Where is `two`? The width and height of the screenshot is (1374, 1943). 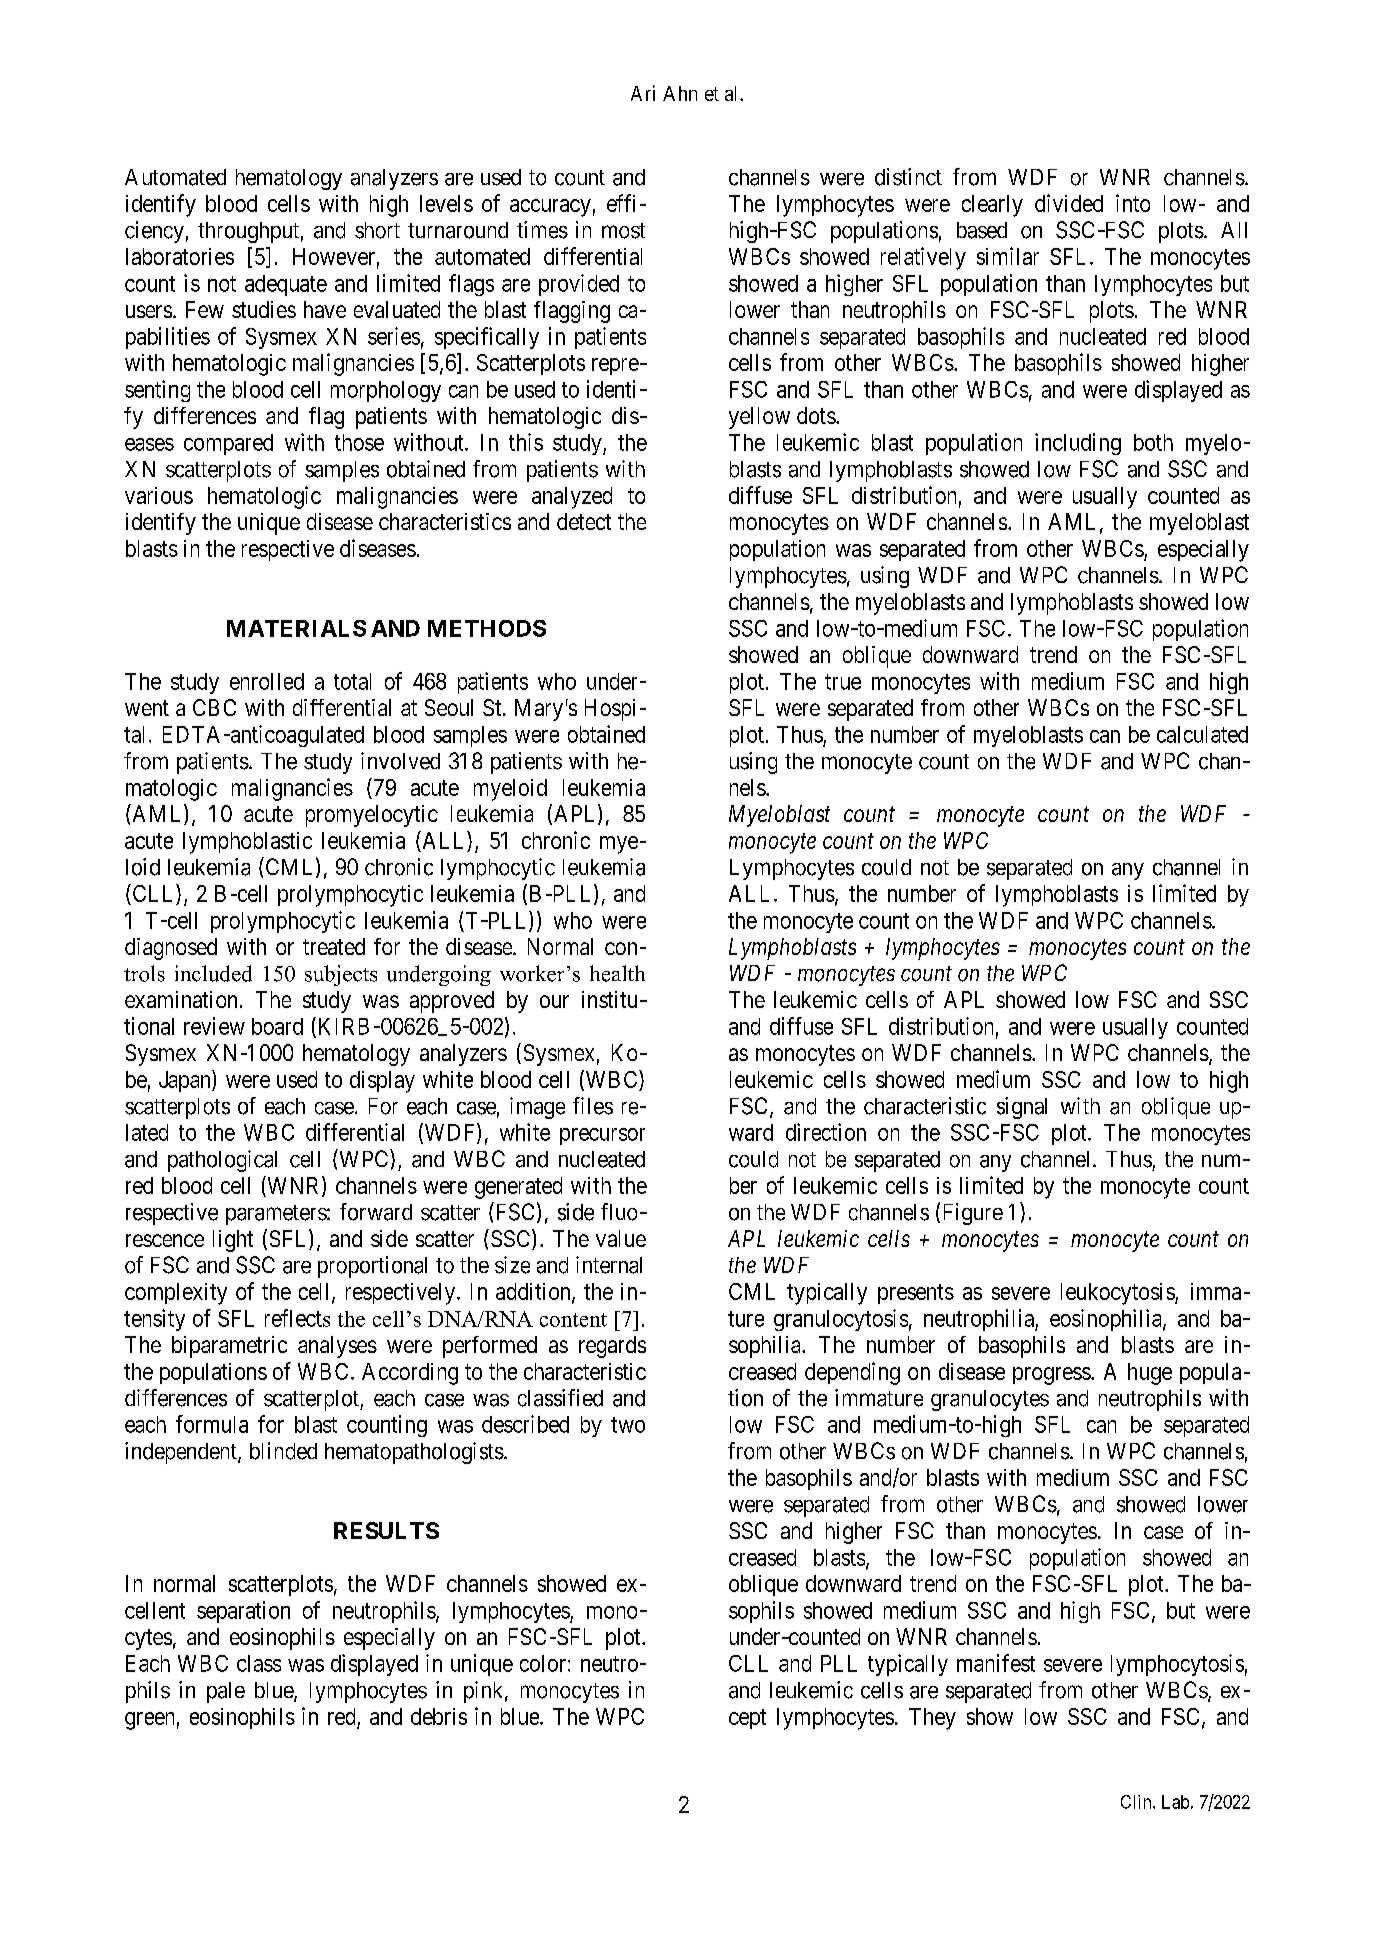
two is located at coordinates (628, 1425).
